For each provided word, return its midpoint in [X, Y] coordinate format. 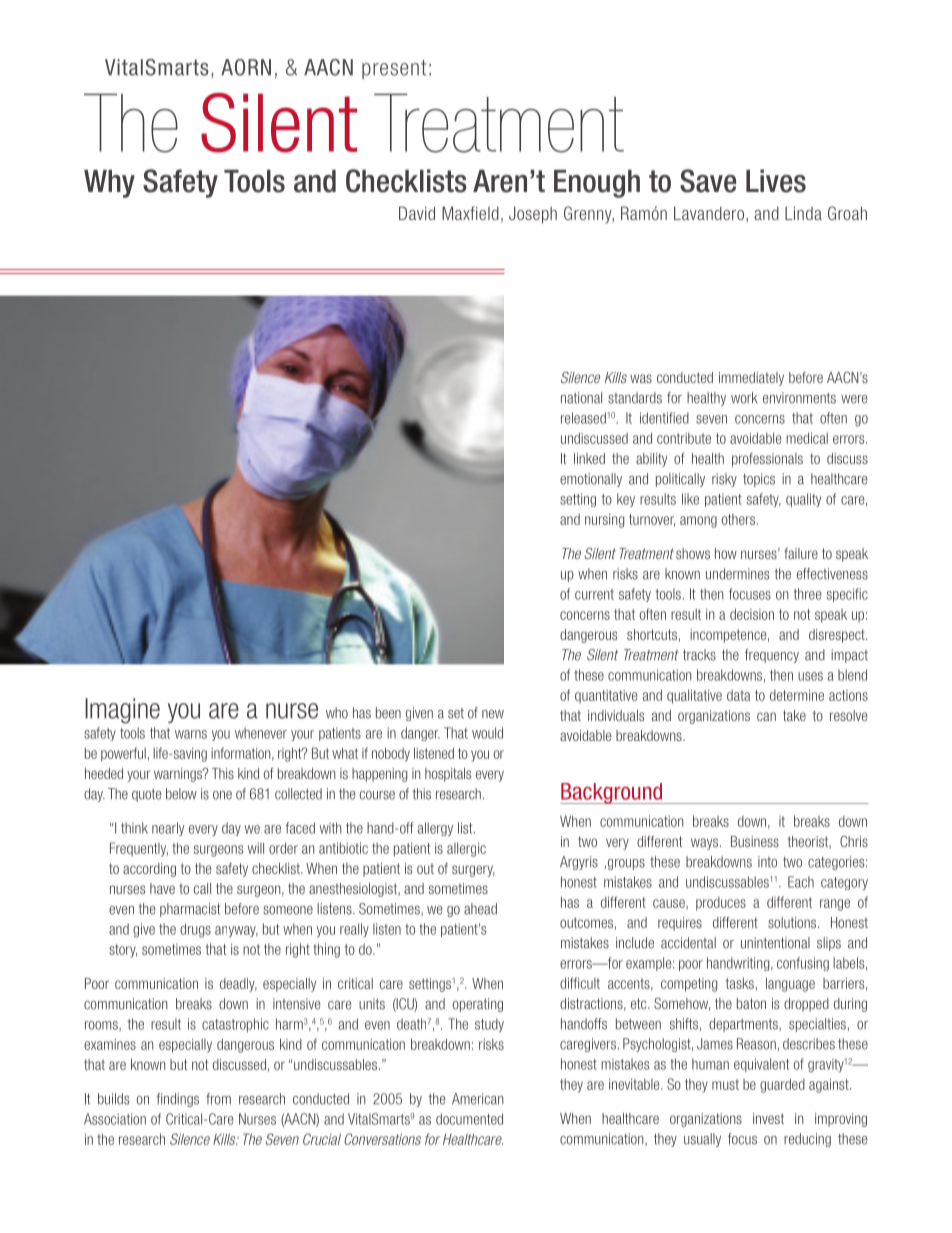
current [594, 594]
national [581, 398]
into [767, 862]
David [417, 213]
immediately [751, 379]
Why [109, 184]
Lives [776, 181]
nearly [168, 829]
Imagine [122, 711]
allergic [466, 849]
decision [752, 614]
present [394, 69]
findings [177, 1100]
